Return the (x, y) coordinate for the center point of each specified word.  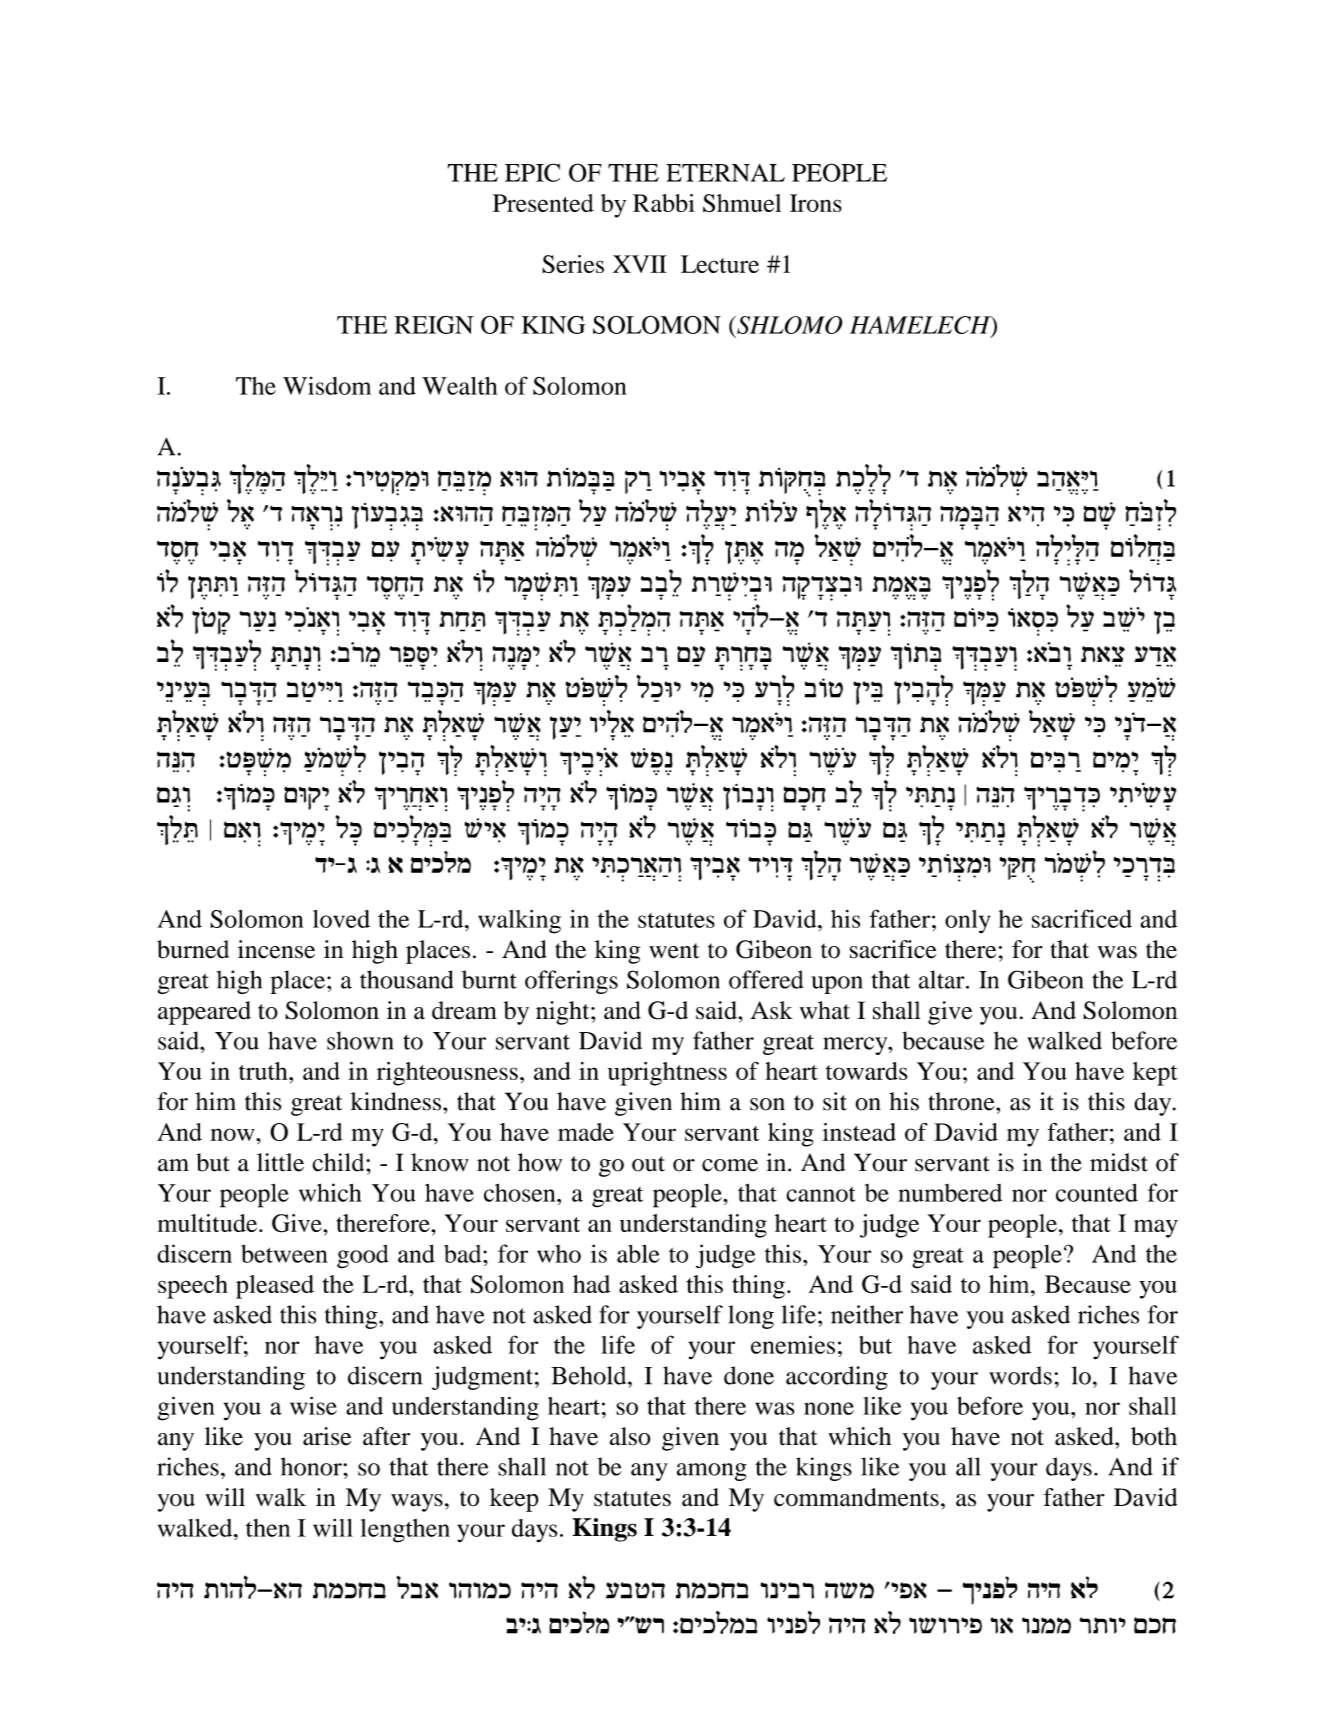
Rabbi (664, 203)
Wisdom (327, 386)
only (968, 922)
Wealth (459, 386)
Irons (816, 203)
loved (341, 919)
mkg (1155, 1625)
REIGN (434, 325)
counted (1097, 1192)
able (638, 1253)
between (284, 1253)
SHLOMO (789, 325)
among (712, 1472)
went (674, 951)
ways (417, 1503)
